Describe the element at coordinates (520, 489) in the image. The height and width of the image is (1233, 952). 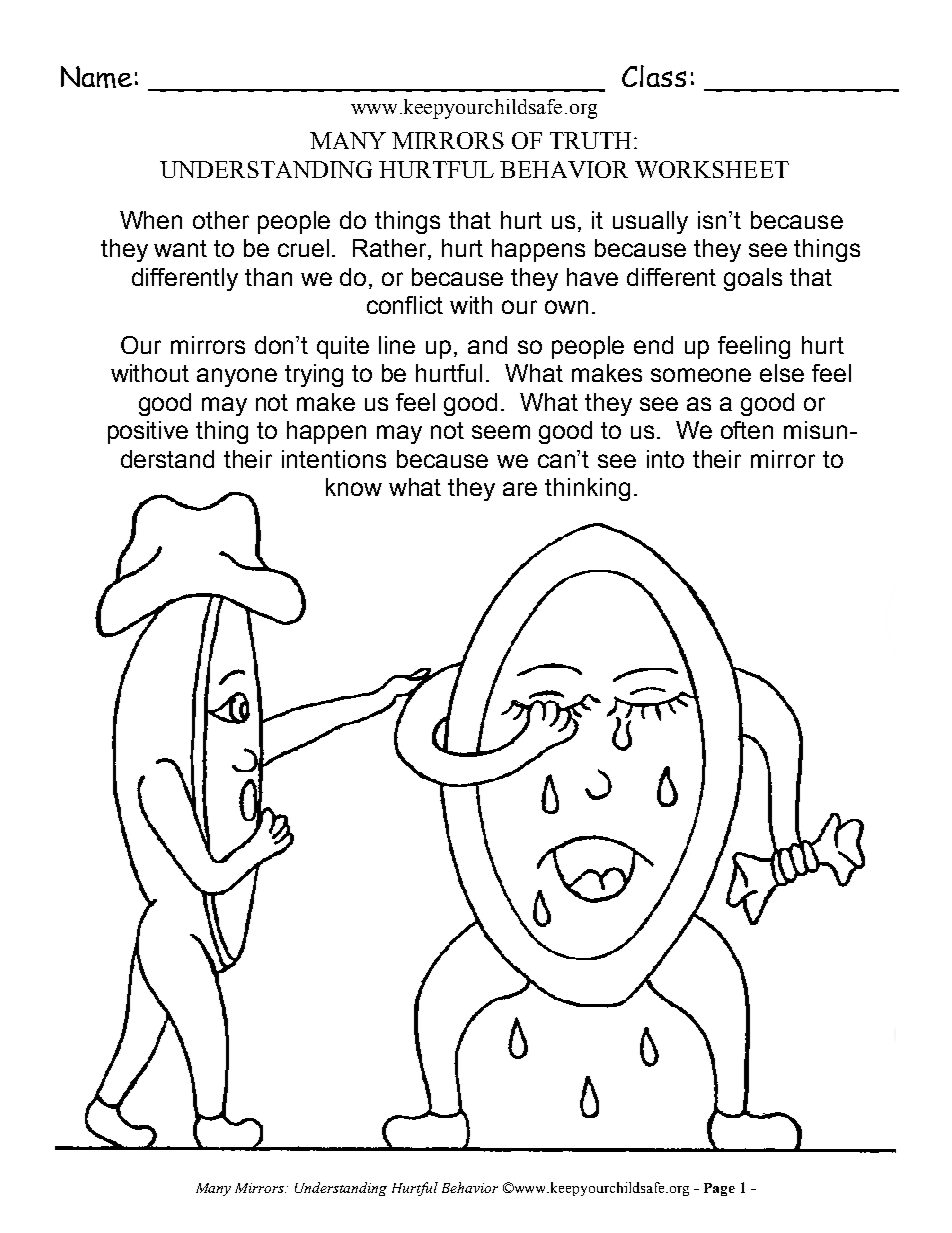
I see `are` at that location.
